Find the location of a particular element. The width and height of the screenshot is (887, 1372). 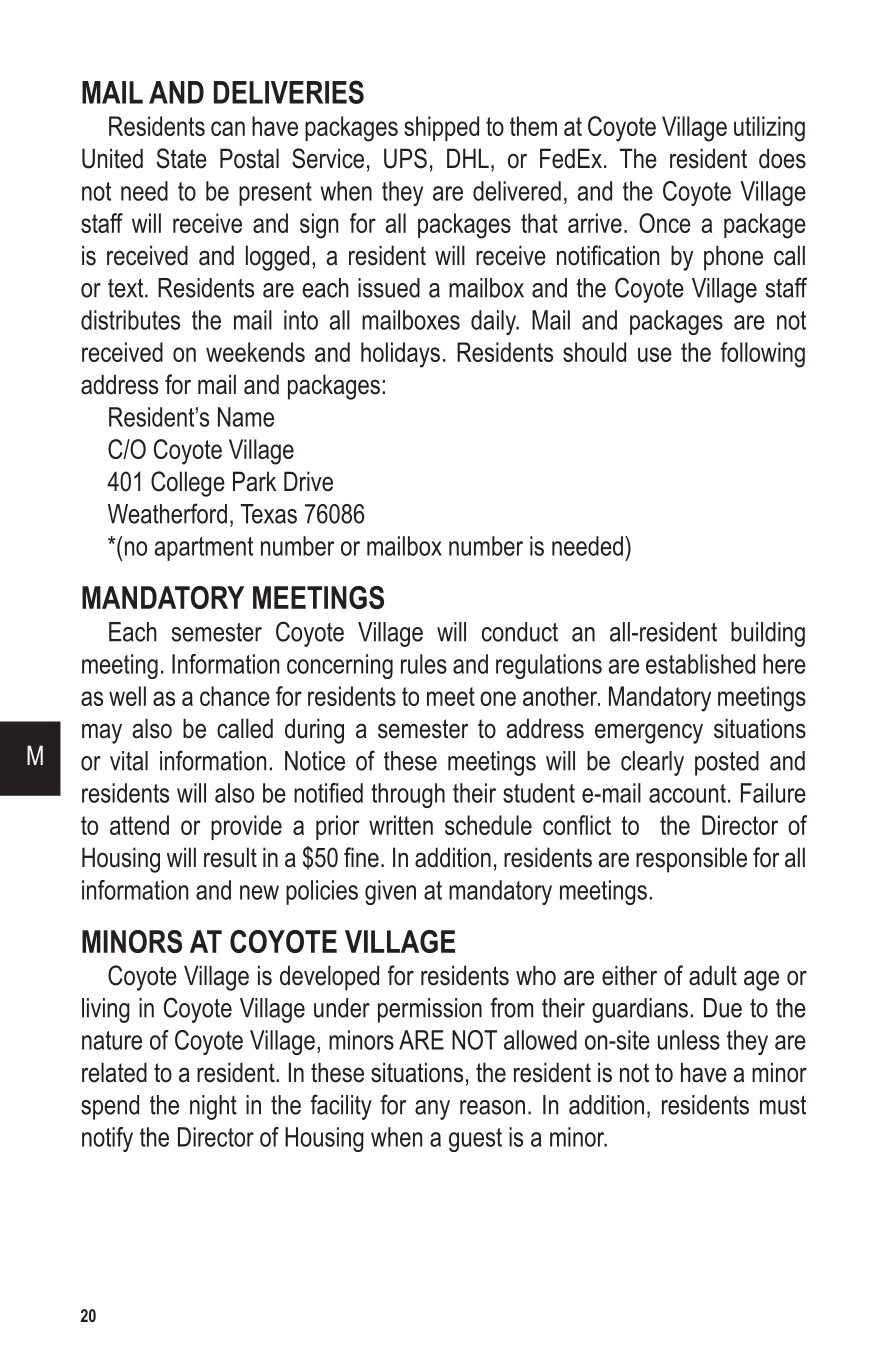

established is located at coordinates (700, 664).
